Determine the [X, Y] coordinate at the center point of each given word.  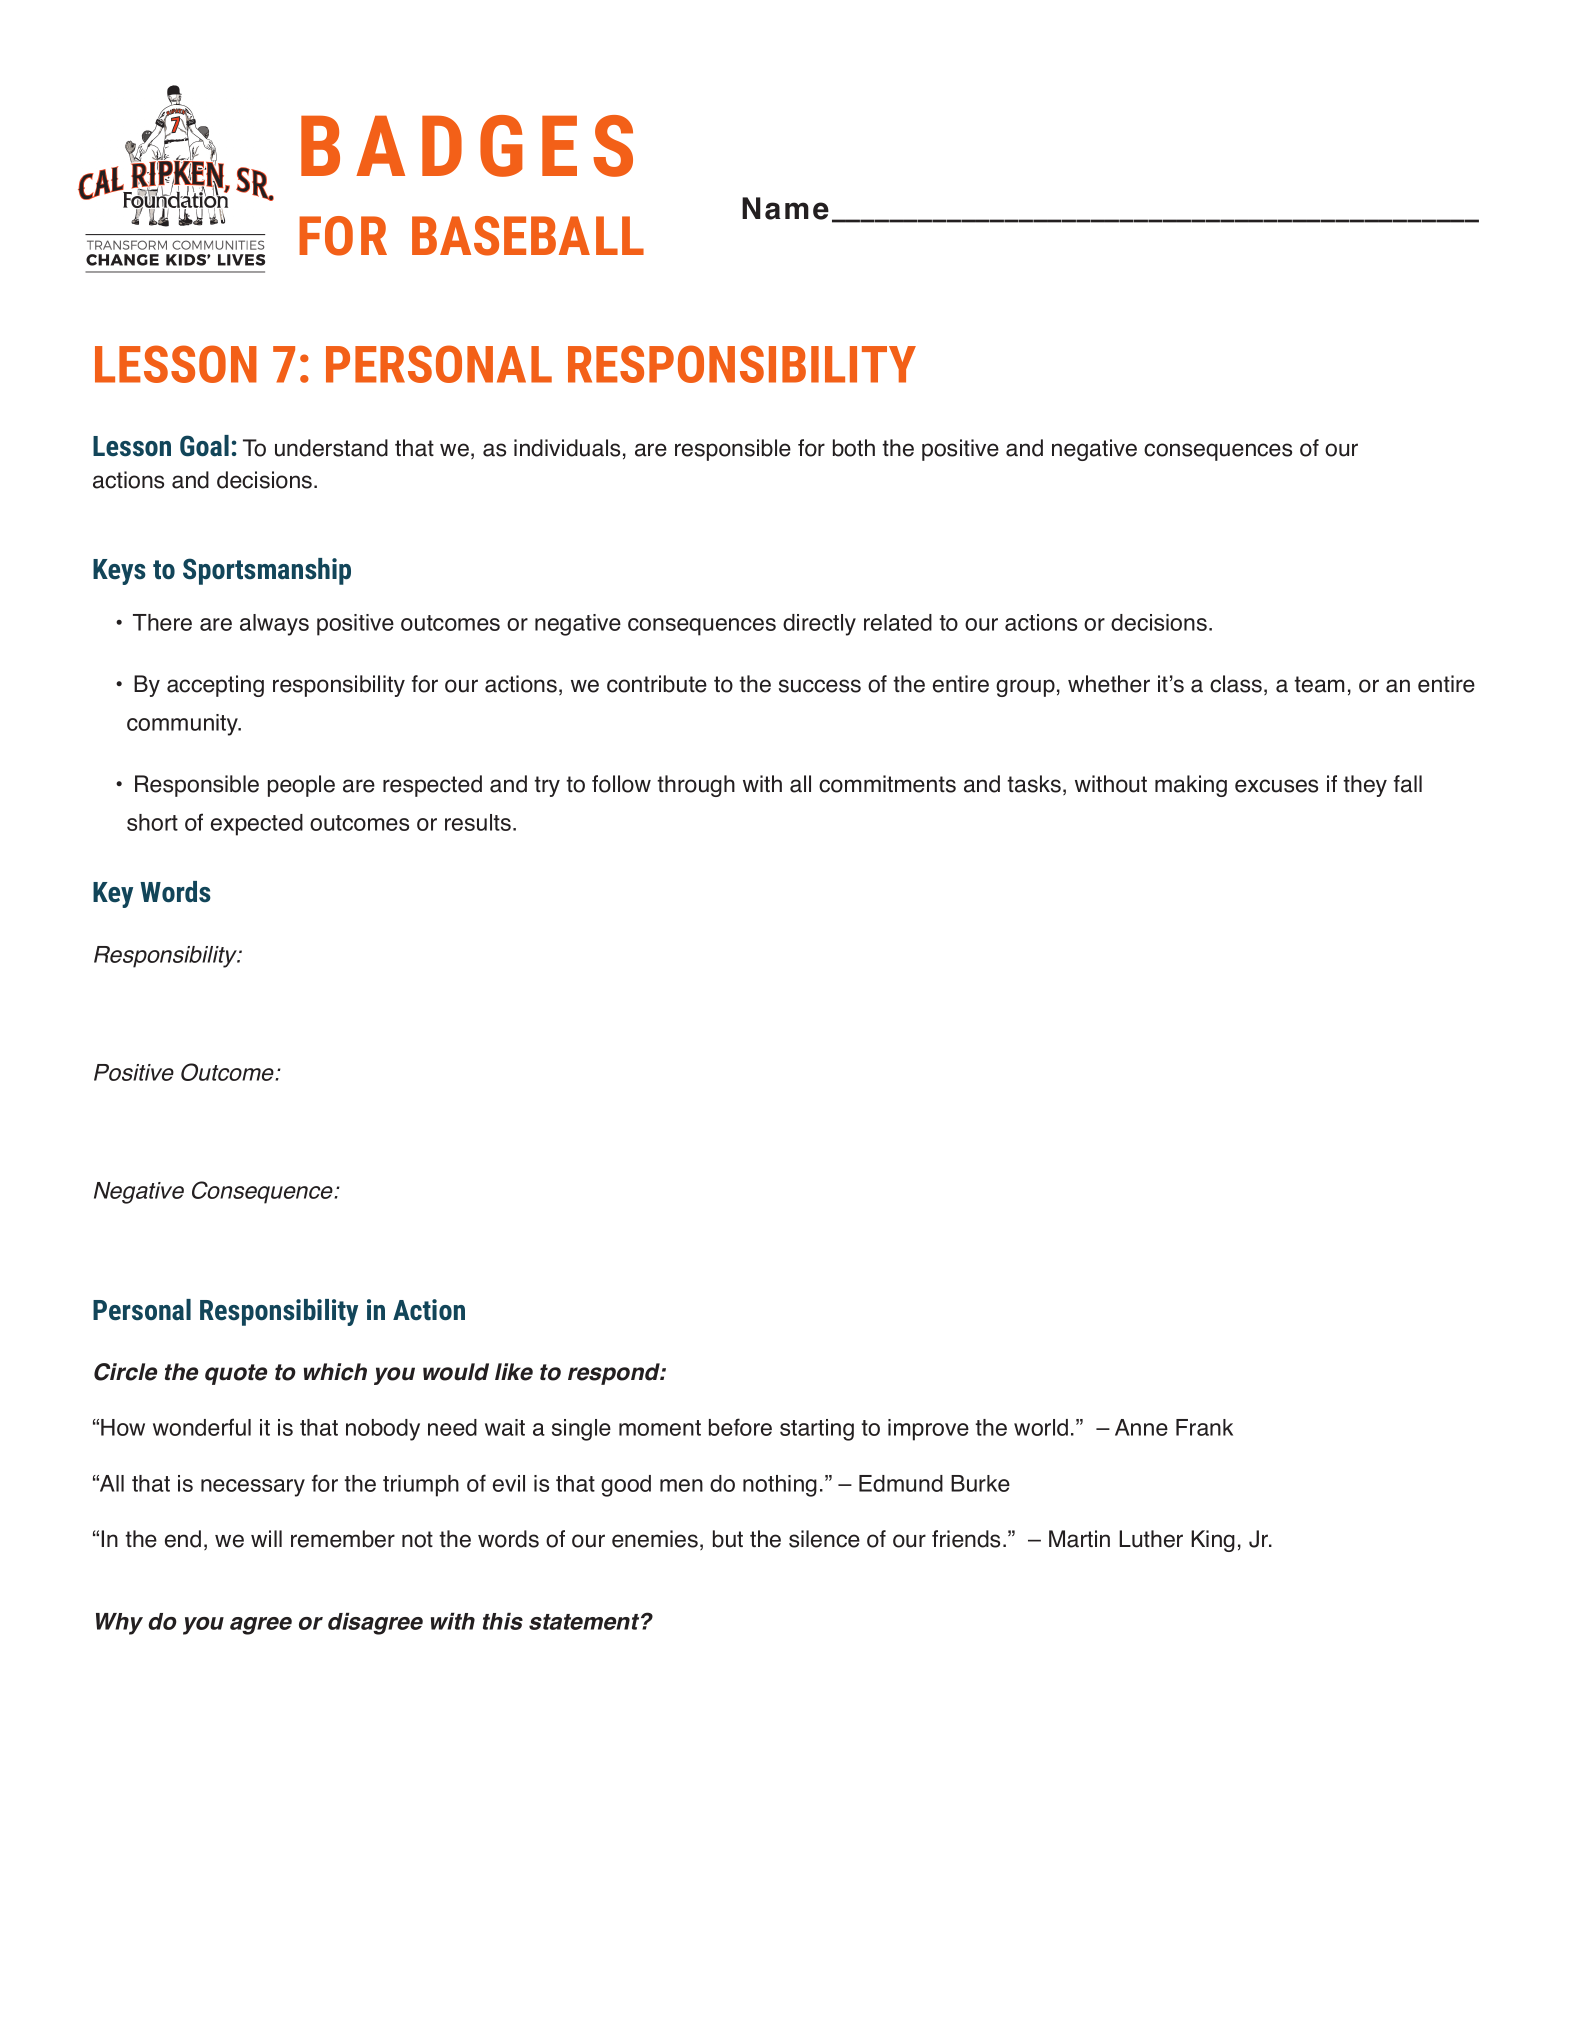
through [696, 786]
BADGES [467, 146]
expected [257, 825]
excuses [1276, 786]
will [266, 1538]
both [854, 448]
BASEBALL [528, 236]
